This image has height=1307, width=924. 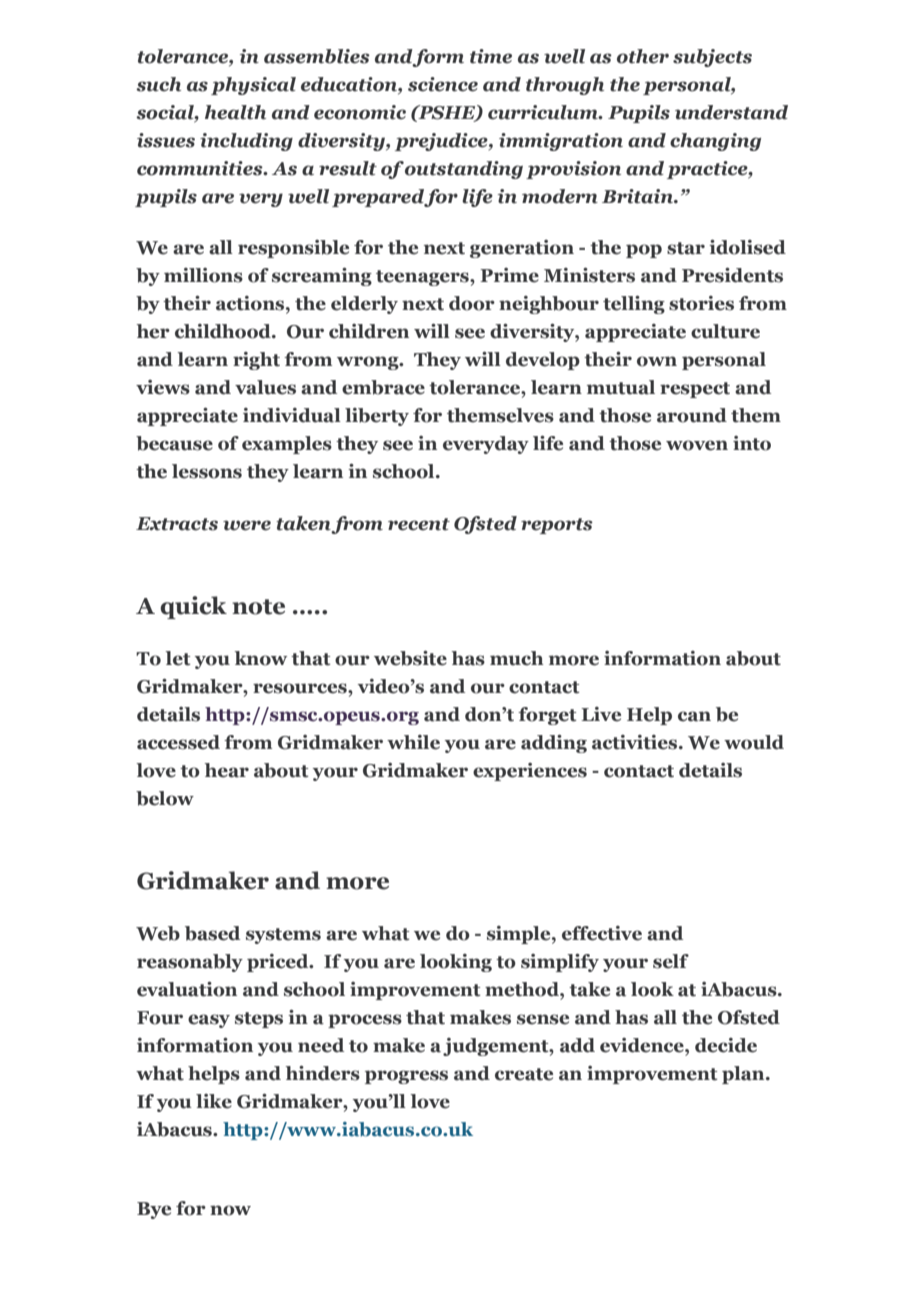 I want to click on woven, so click(x=697, y=445).
